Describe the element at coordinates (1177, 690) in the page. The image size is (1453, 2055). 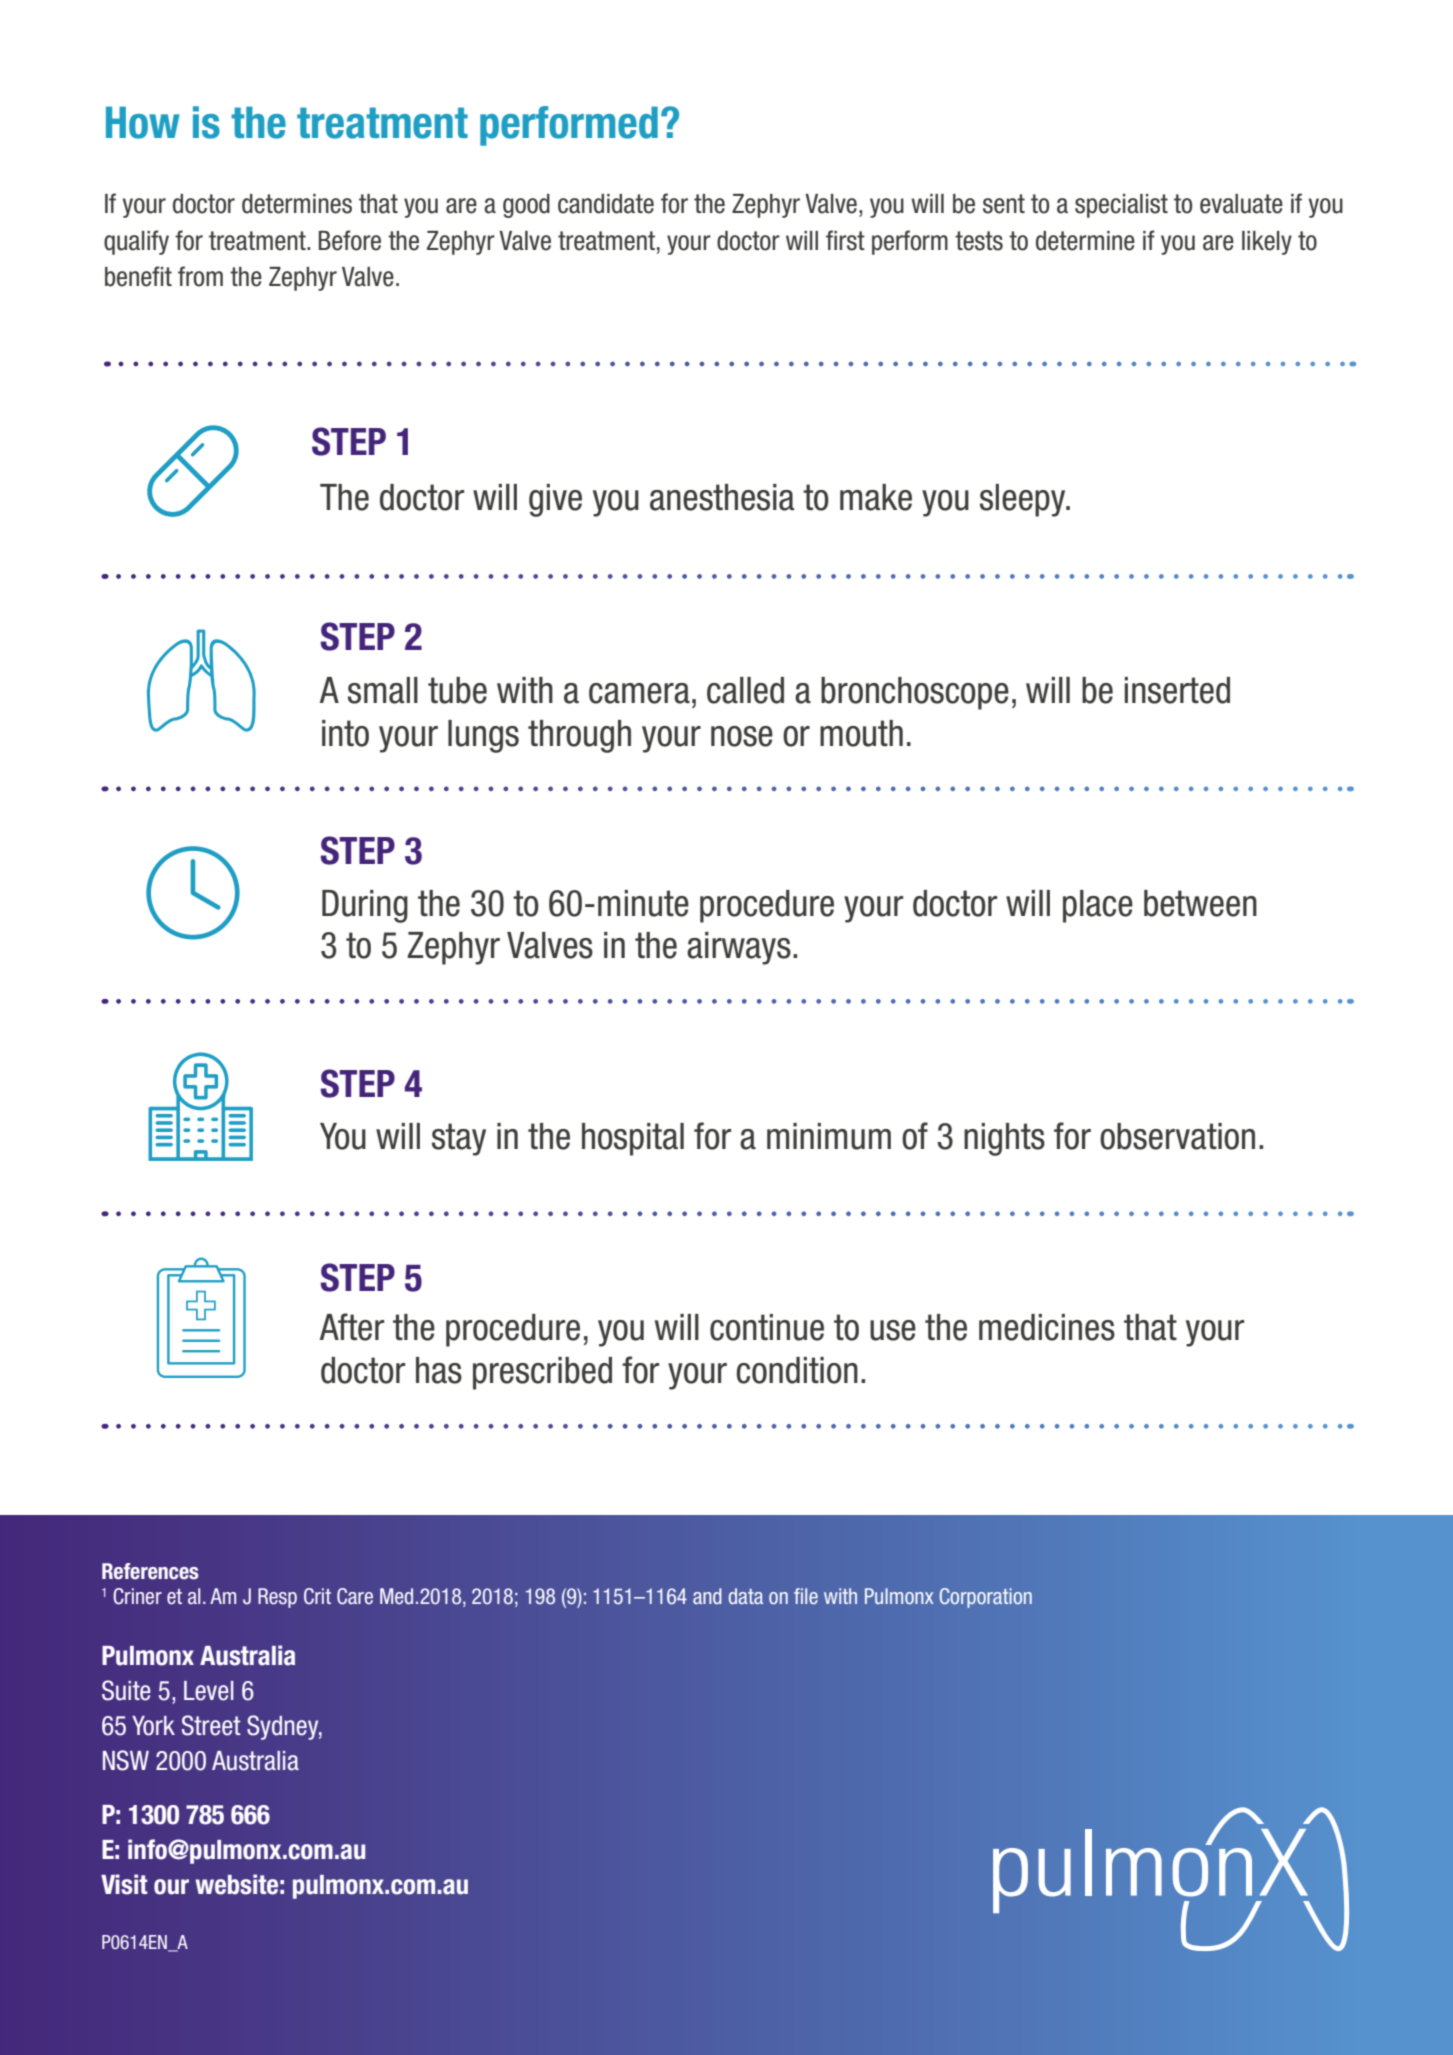
I see `inserted` at that location.
